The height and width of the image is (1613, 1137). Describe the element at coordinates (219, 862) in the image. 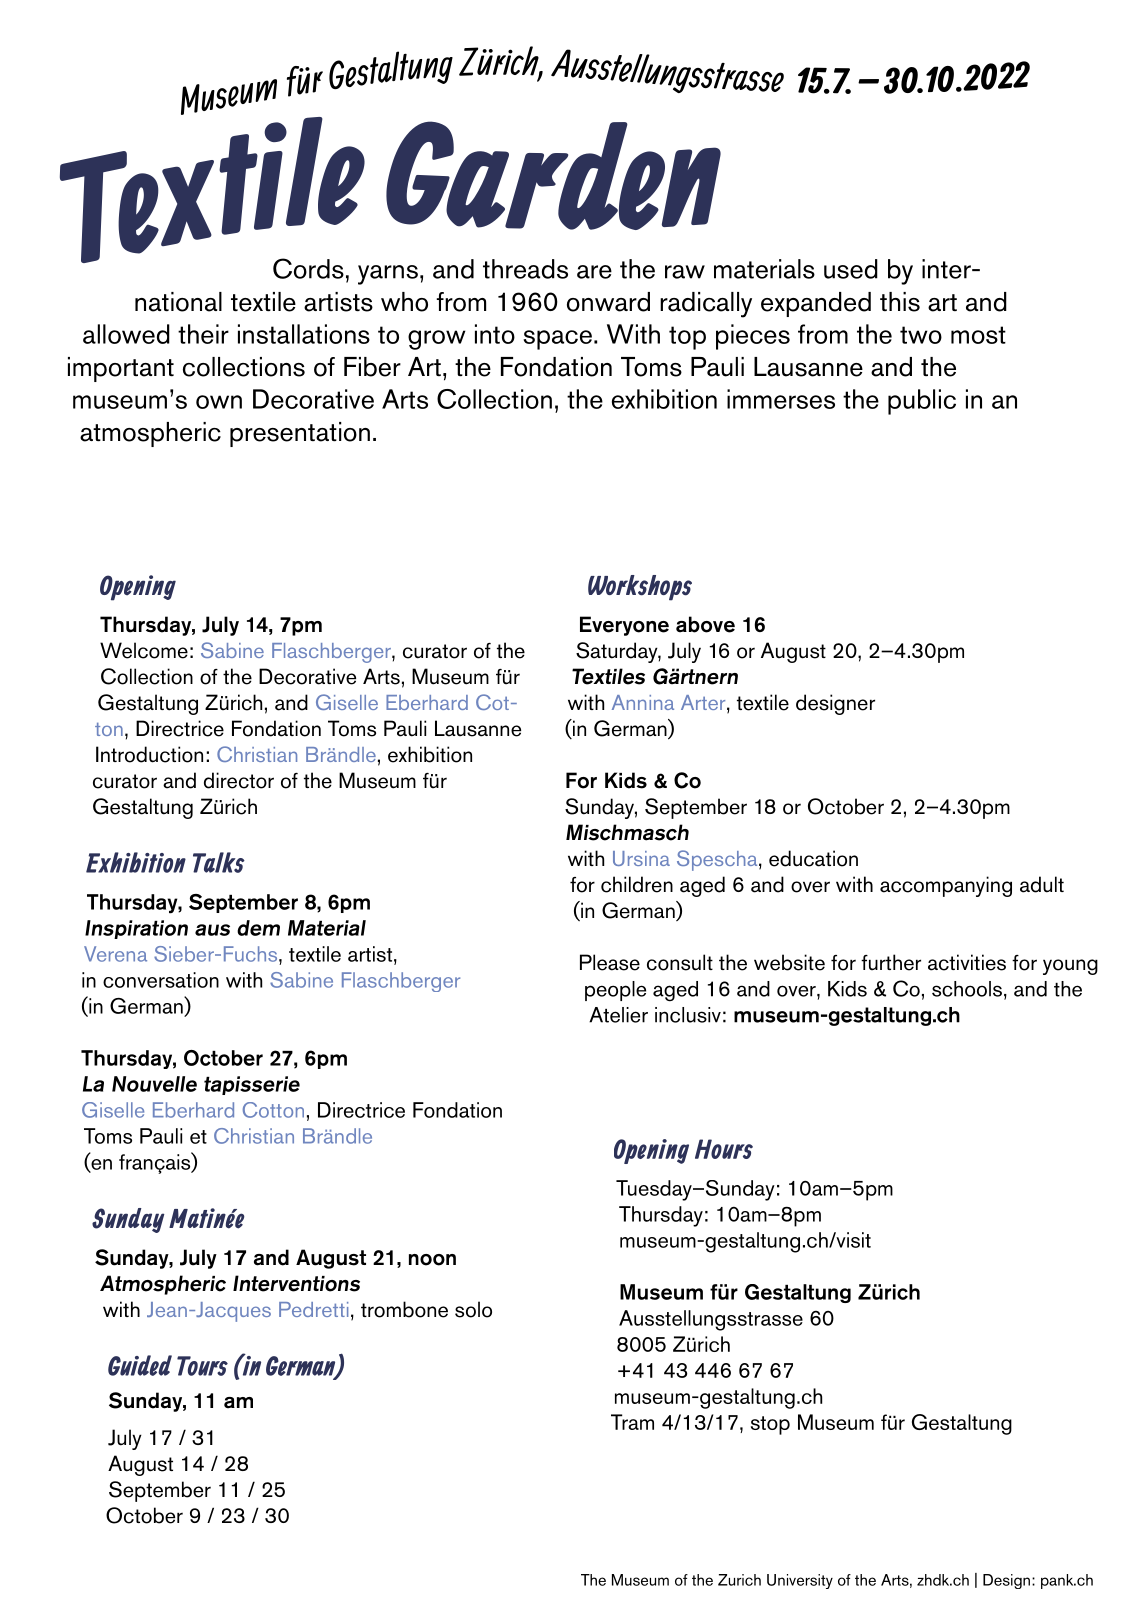

I see `Talks` at that location.
